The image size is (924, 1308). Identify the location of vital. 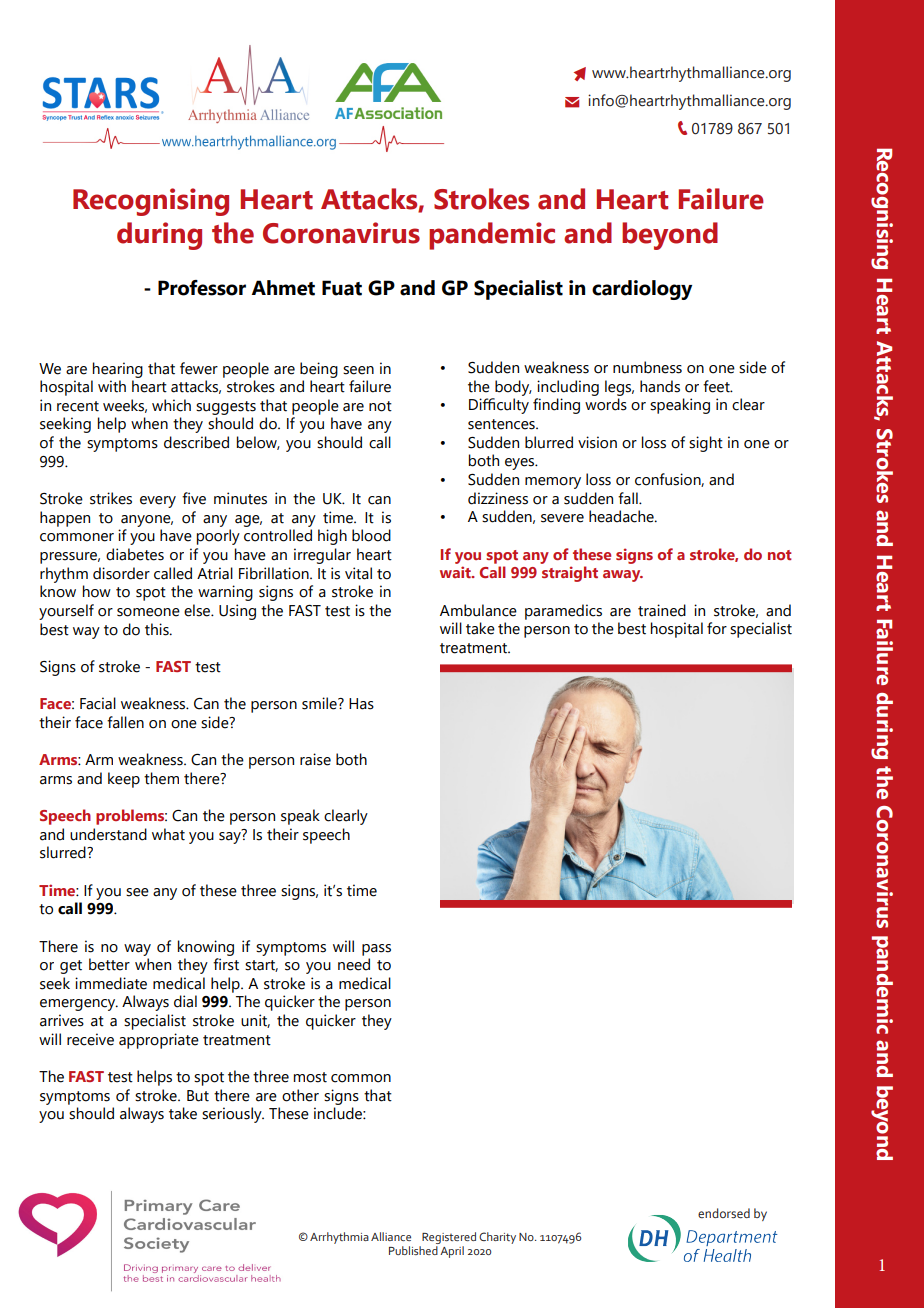
(358, 573).
